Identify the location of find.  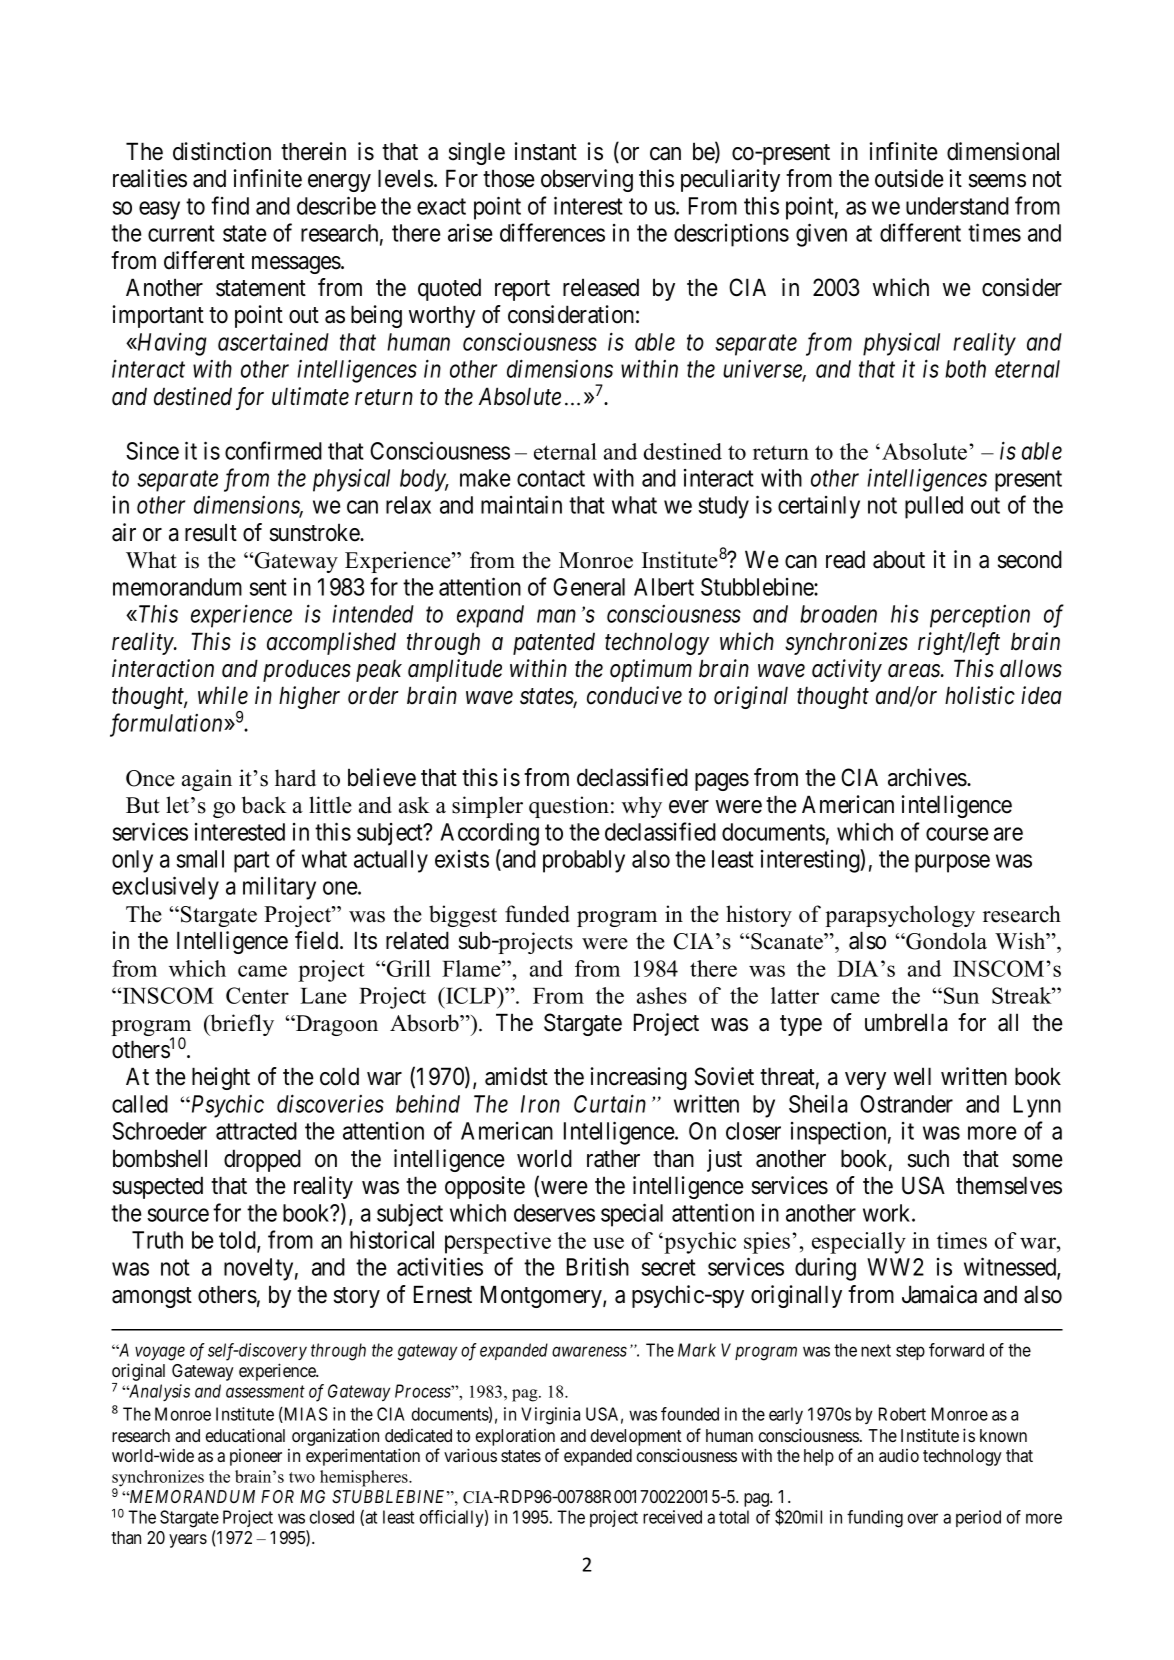
(230, 205).
